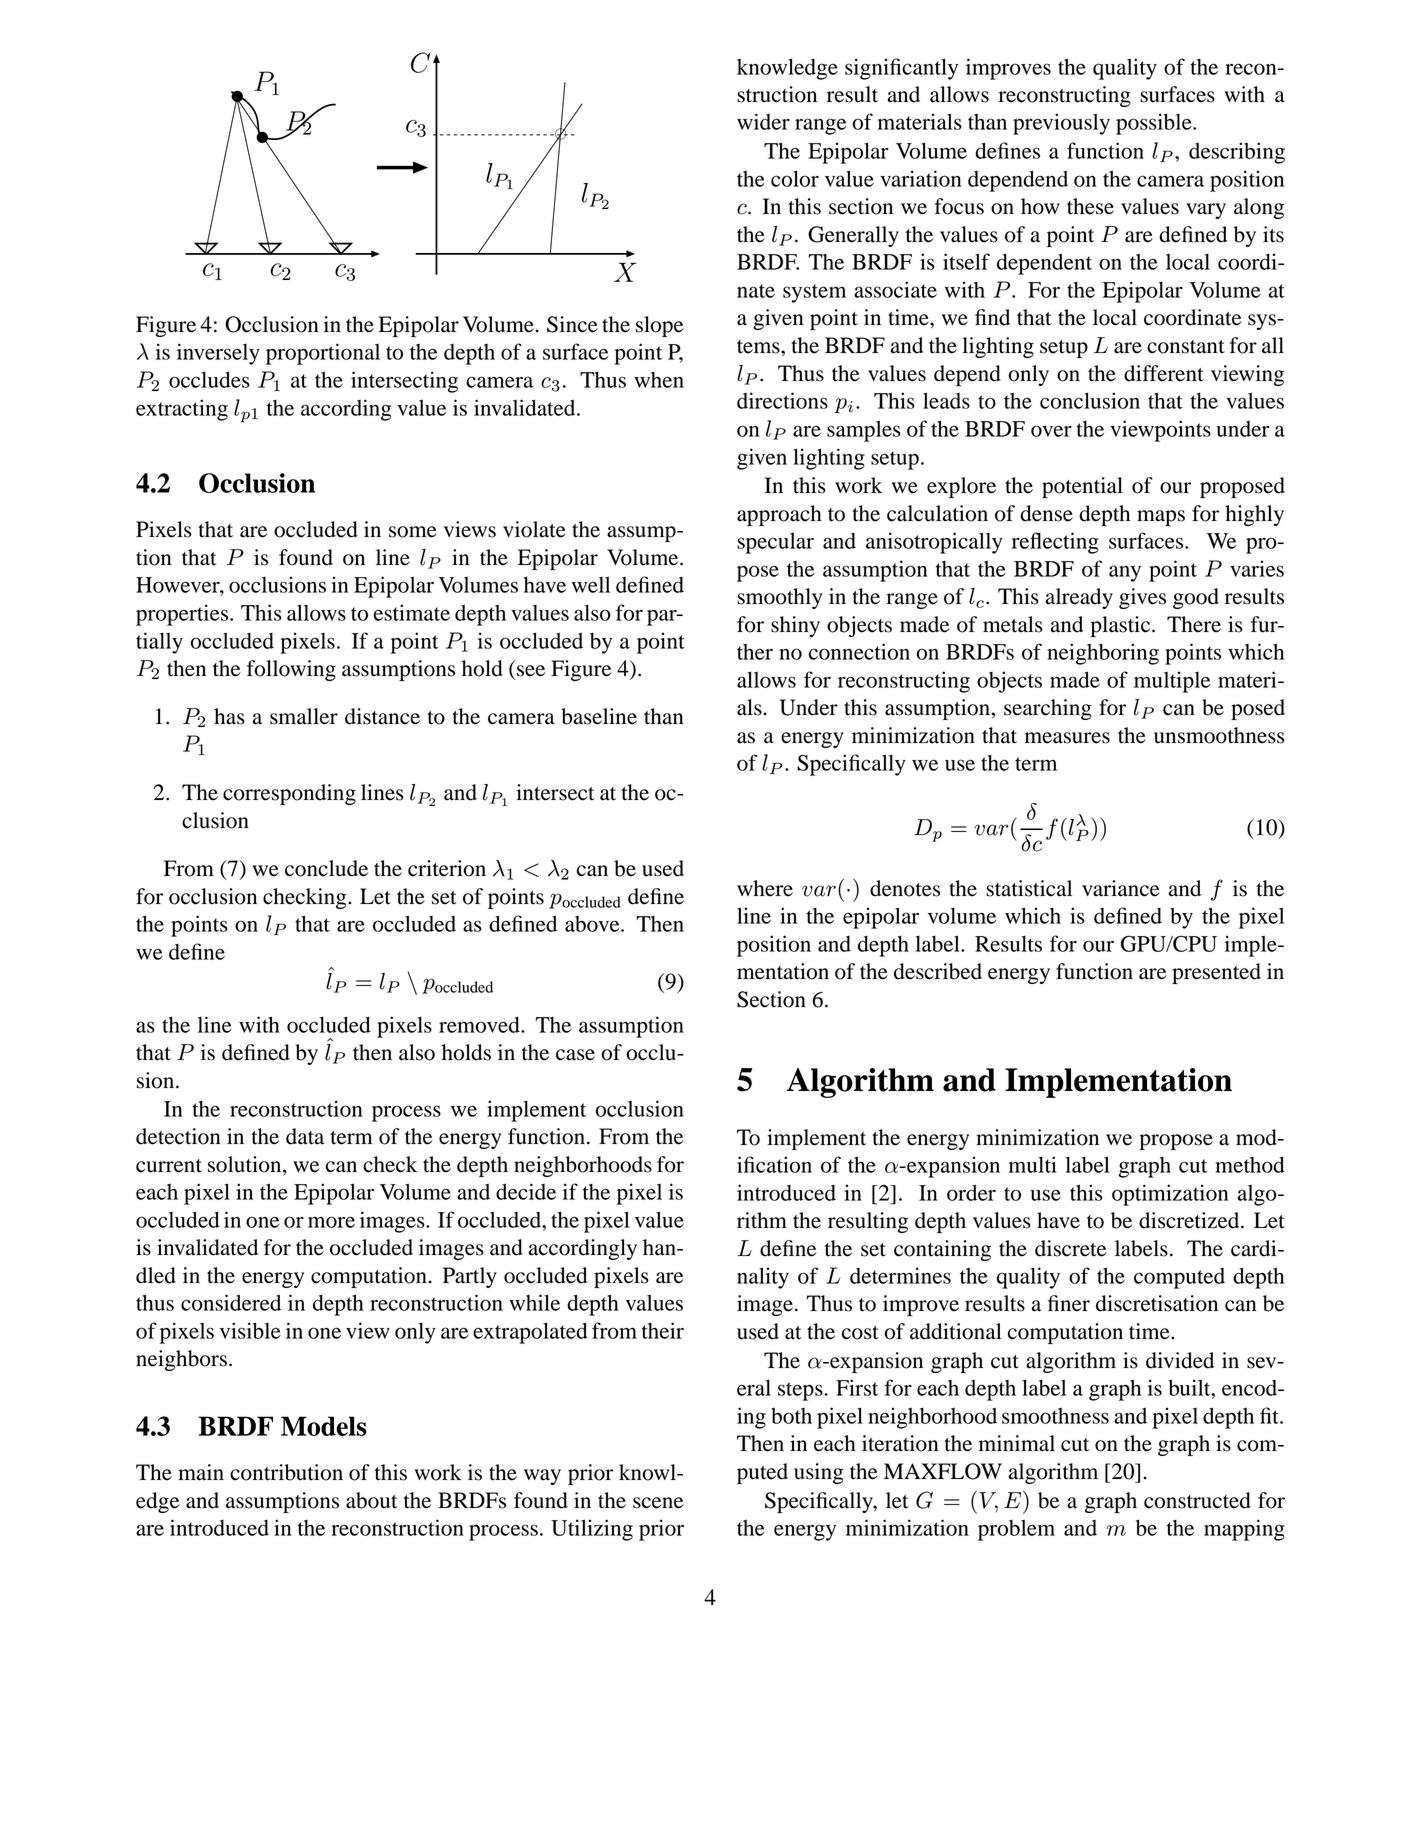  I want to click on inversely, so click(218, 354).
